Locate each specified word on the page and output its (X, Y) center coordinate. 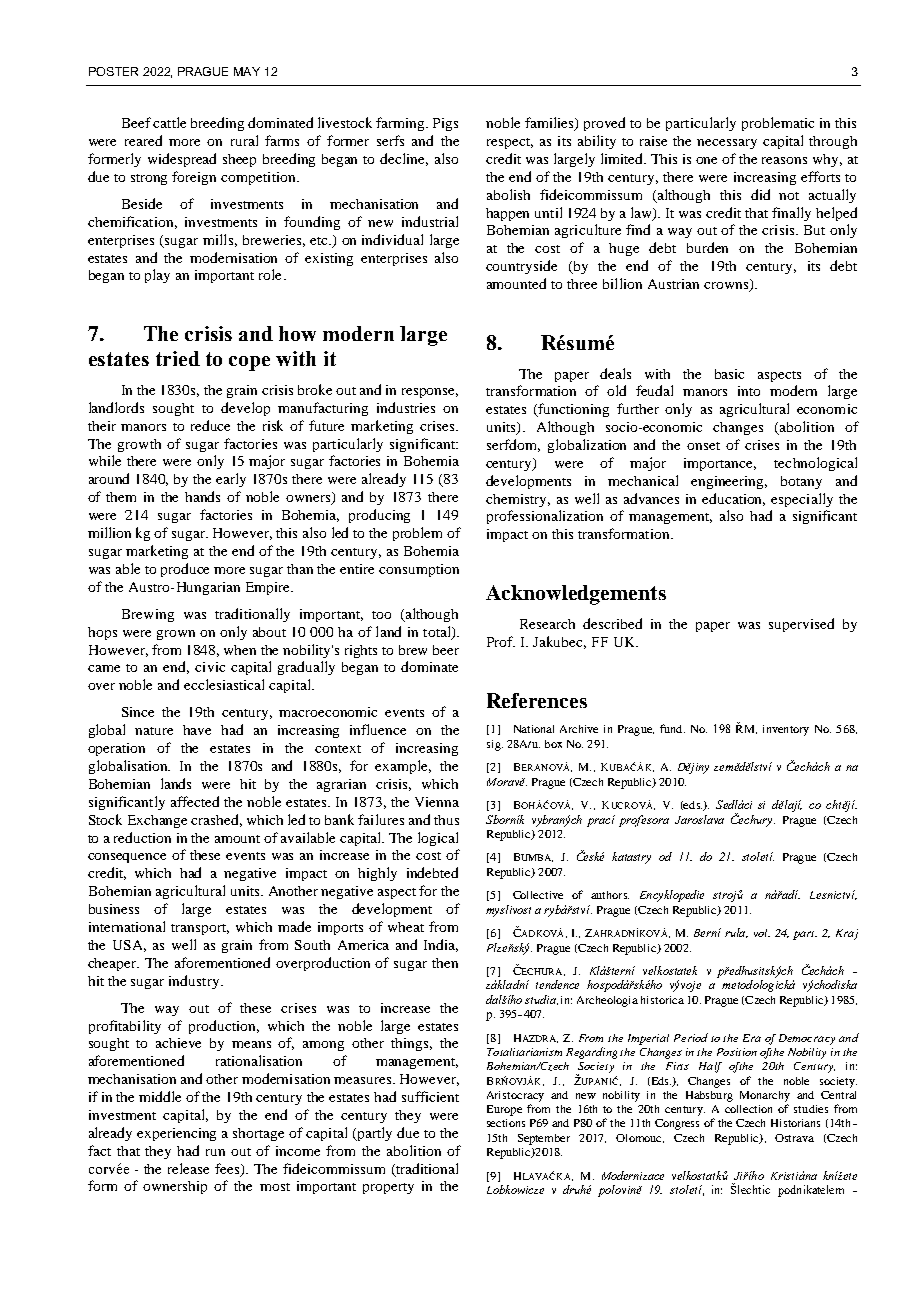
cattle (169, 122)
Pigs (445, 124)
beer (446, 650)
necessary (727, 144)
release (188, 1168)
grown (176, 635)
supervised (801, 625)
